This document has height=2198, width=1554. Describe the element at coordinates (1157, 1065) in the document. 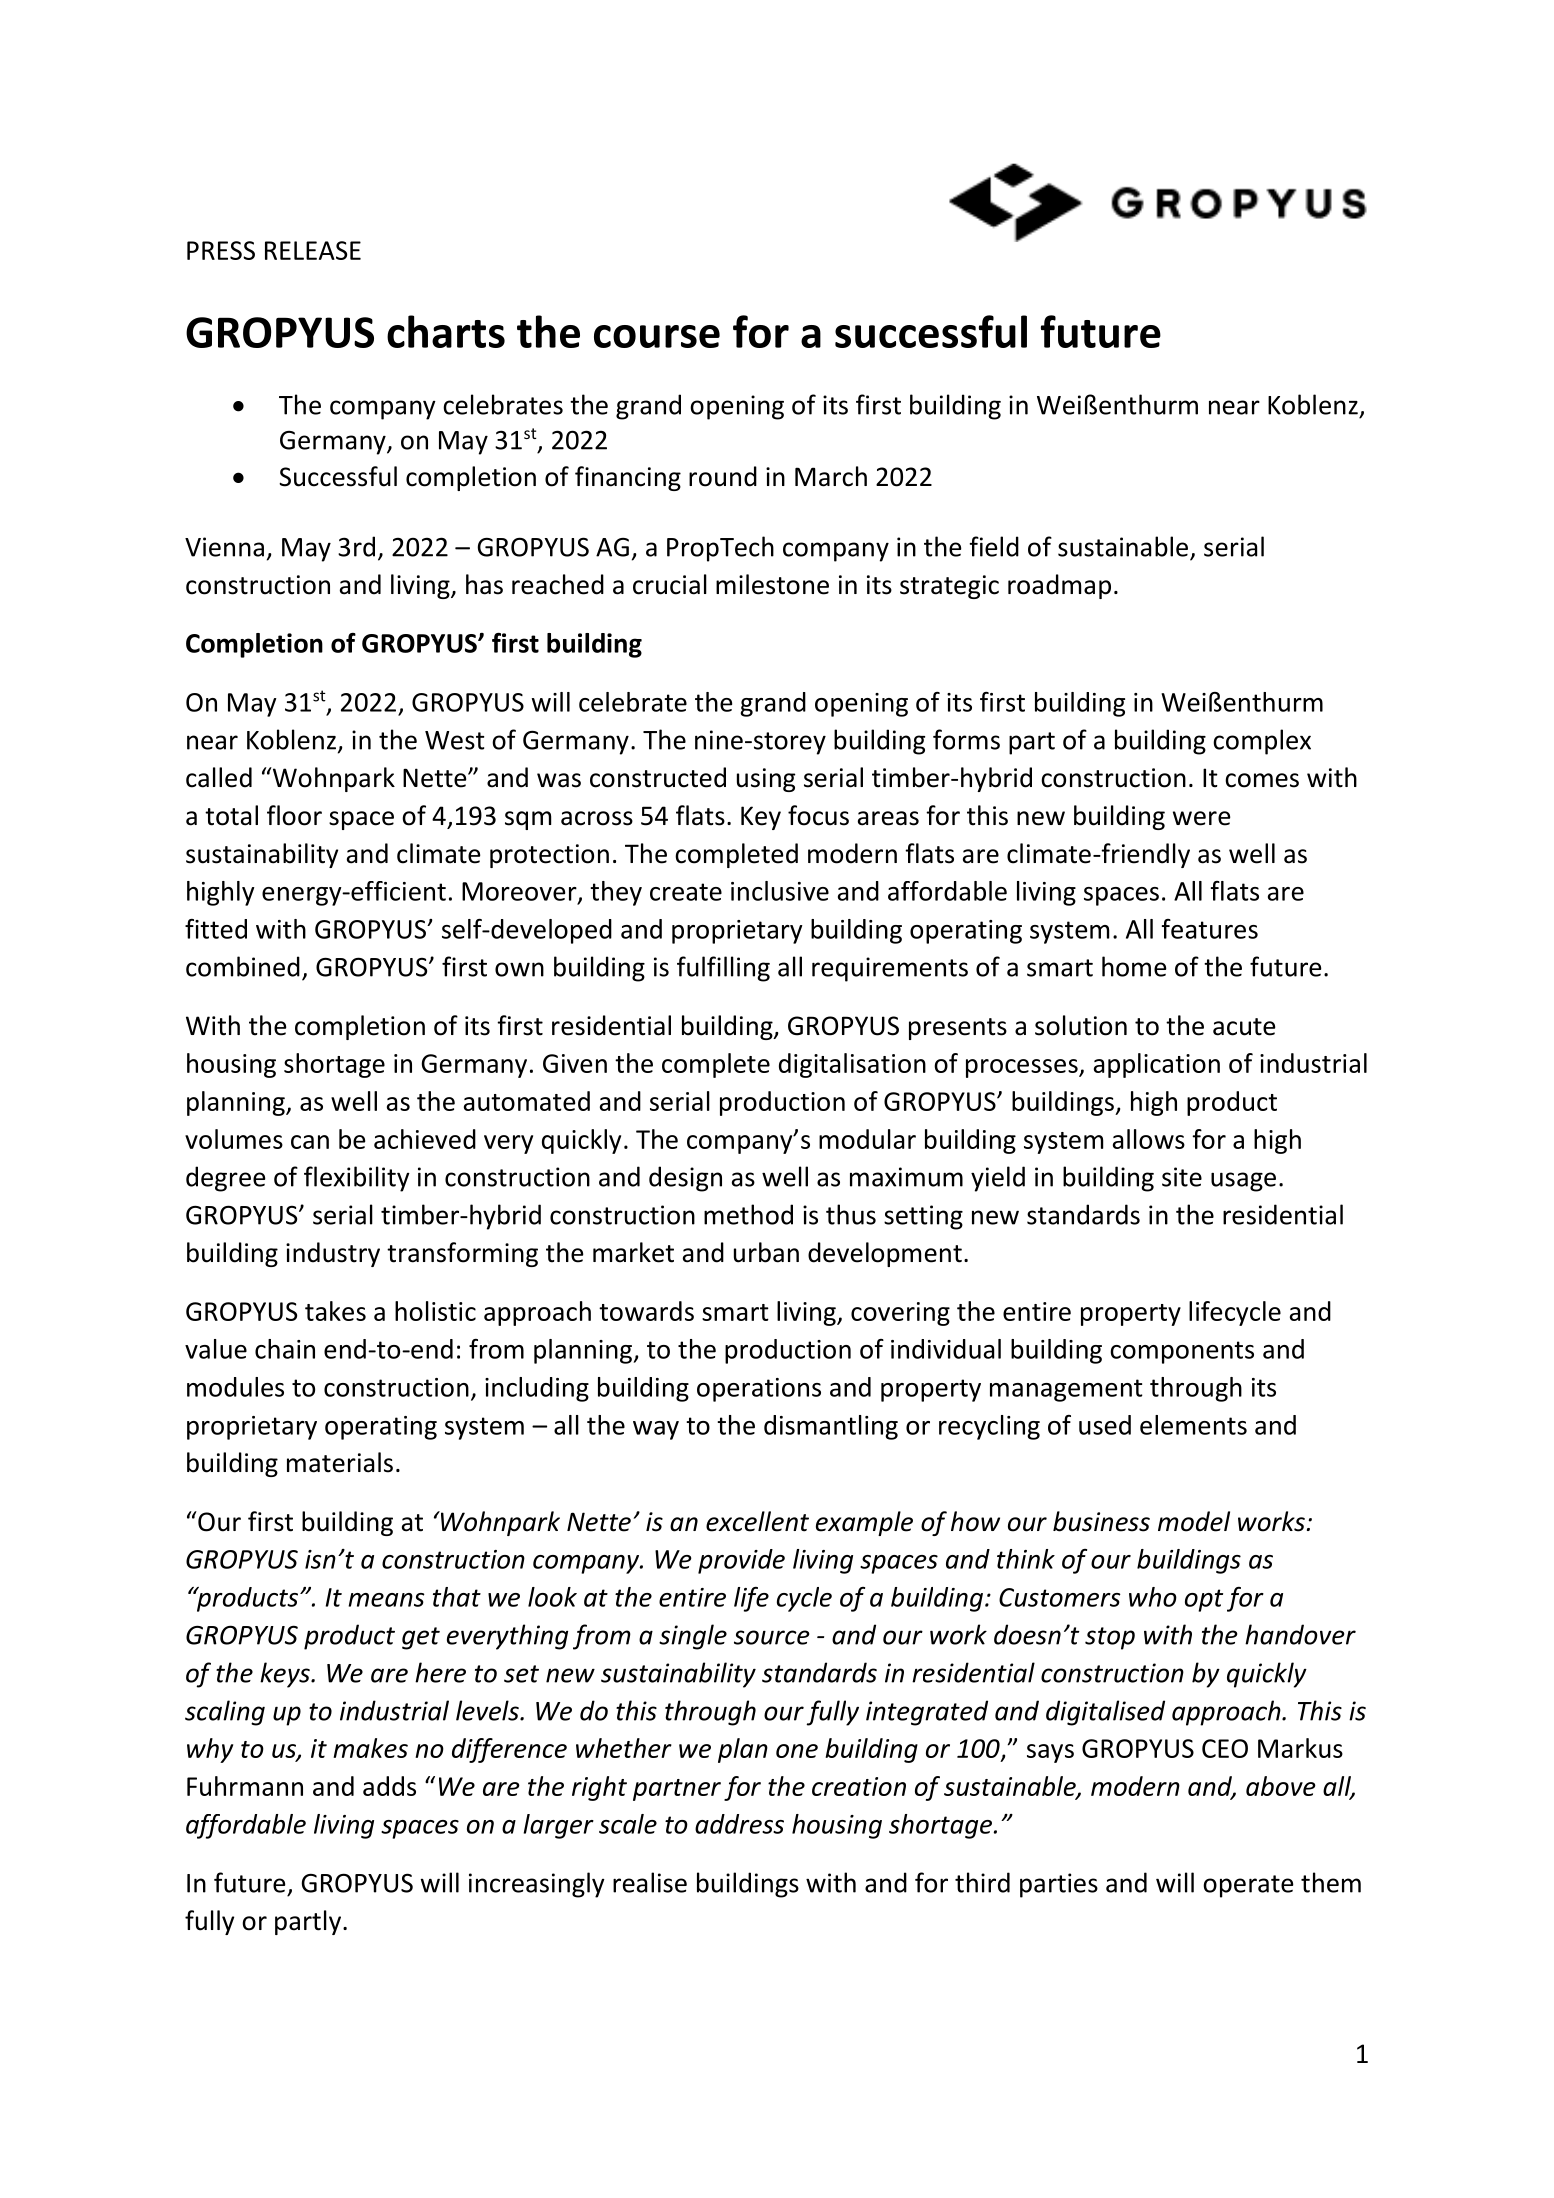

I see `application` at that location.
